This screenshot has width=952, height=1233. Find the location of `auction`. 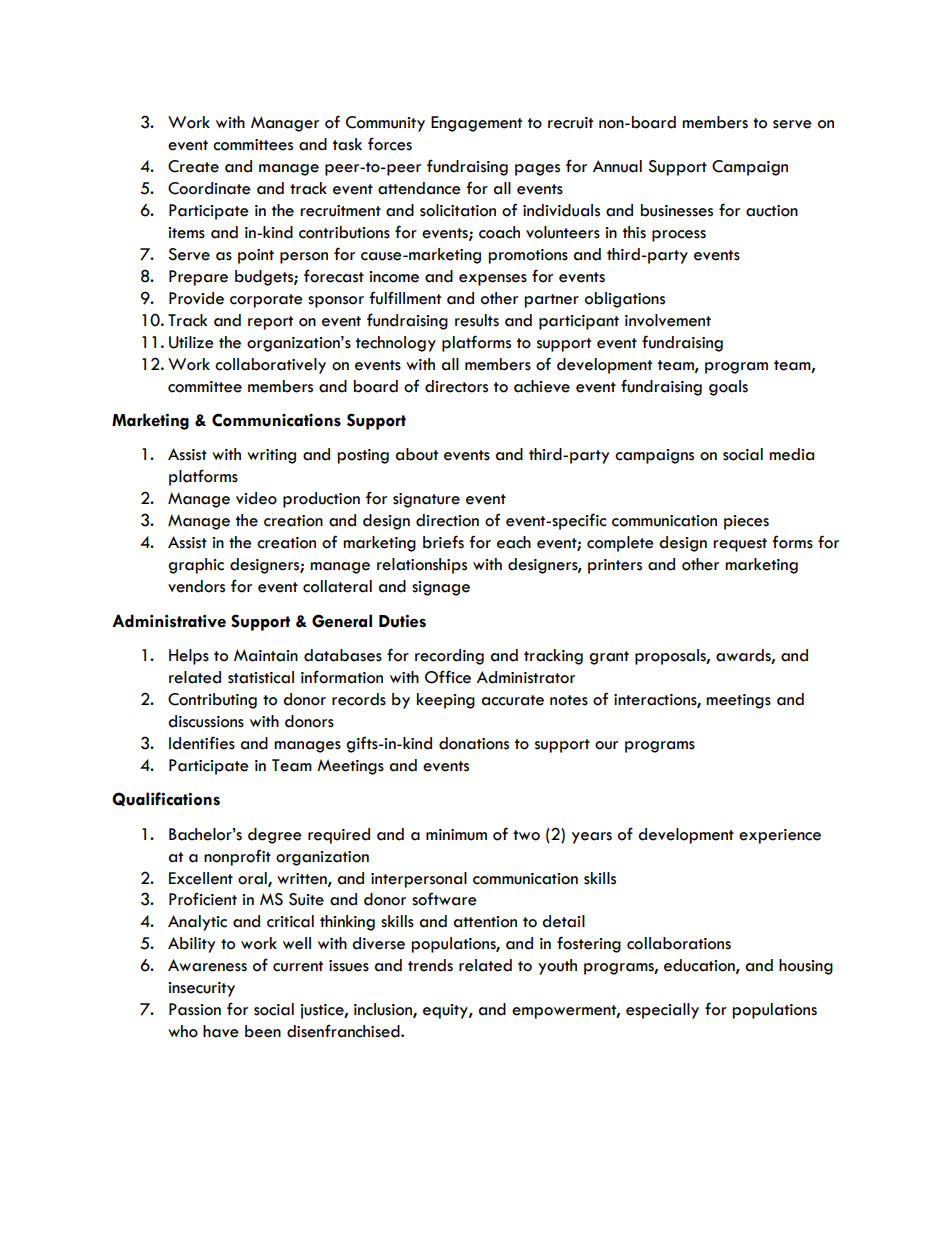

auction is located at coordinates (772, 211).
